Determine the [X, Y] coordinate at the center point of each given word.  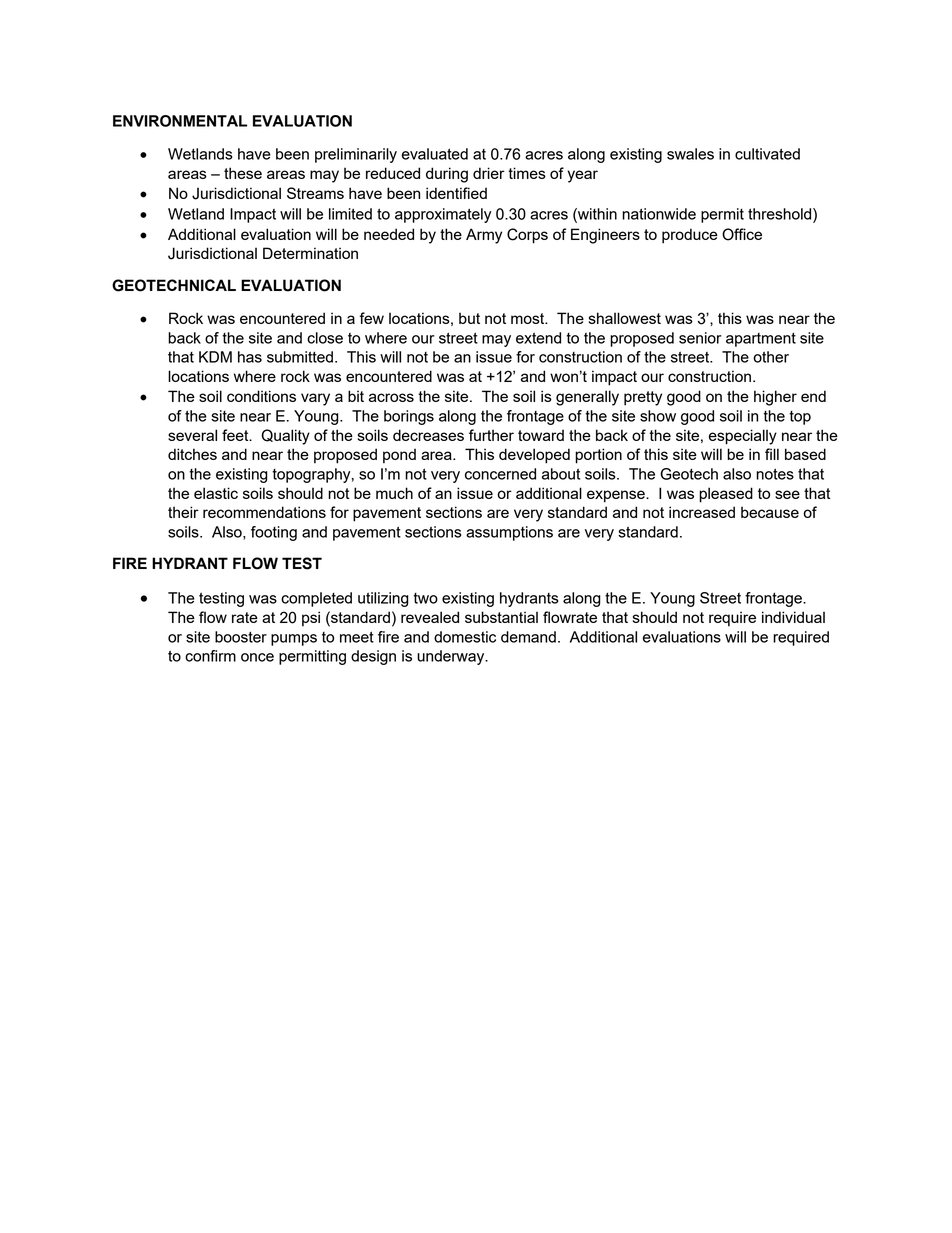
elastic [216, 493]
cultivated [767, 154]
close [325, 338]
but [469, 318]
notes [775, 474]
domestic [465, 637]
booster [241, 637]
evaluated [435, 154]
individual [793, 617]
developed [534, 456]
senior [700, 338]
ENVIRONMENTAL [180, 121]
